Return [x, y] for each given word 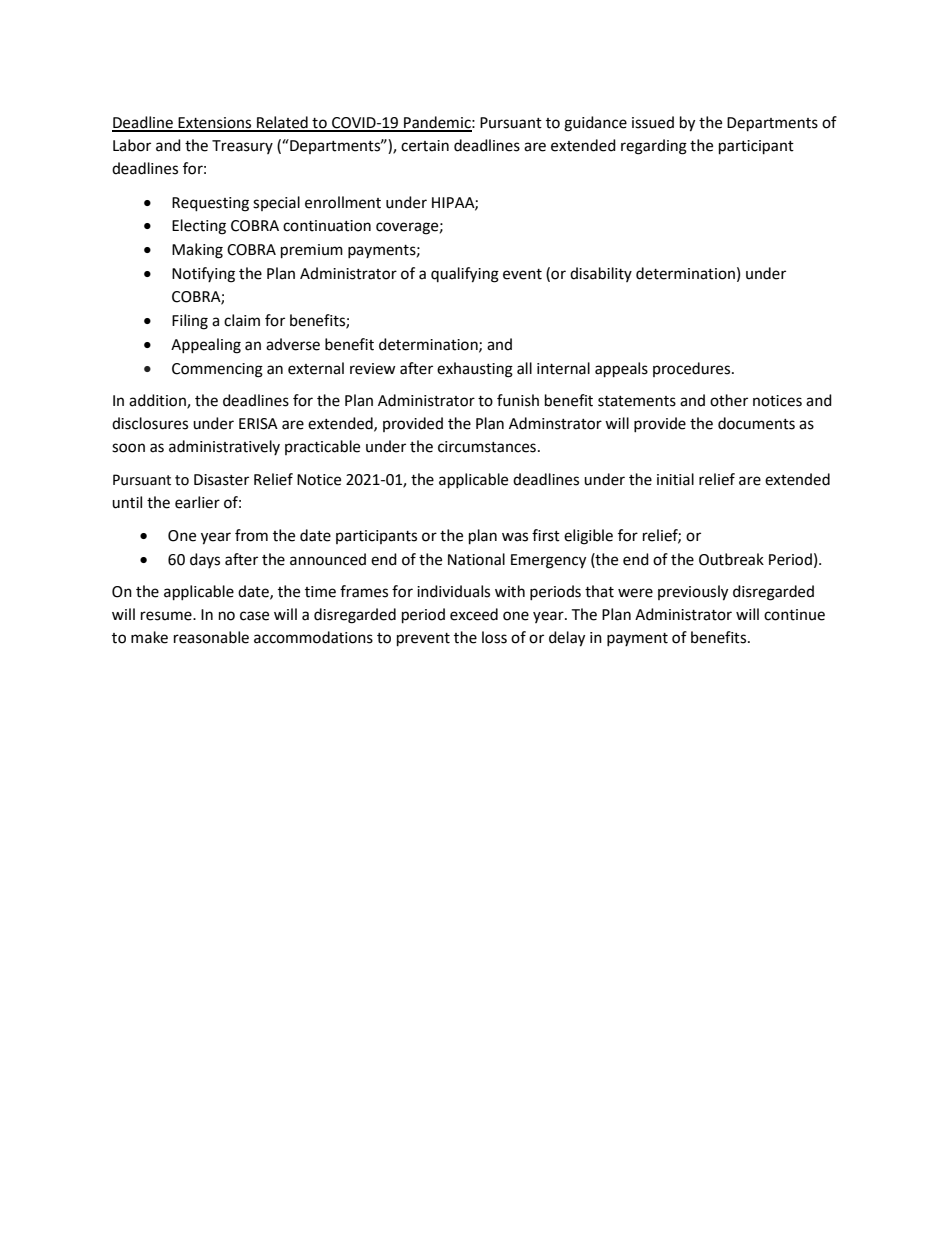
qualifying [465, 275]
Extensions [215, 124]
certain [425, 146]
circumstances [487, 447]
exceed [474, 614]
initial [675, 479]
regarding [654, 147]
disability [601, 274]
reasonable [211, 637]
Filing [190, 322]
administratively [224, 447]
